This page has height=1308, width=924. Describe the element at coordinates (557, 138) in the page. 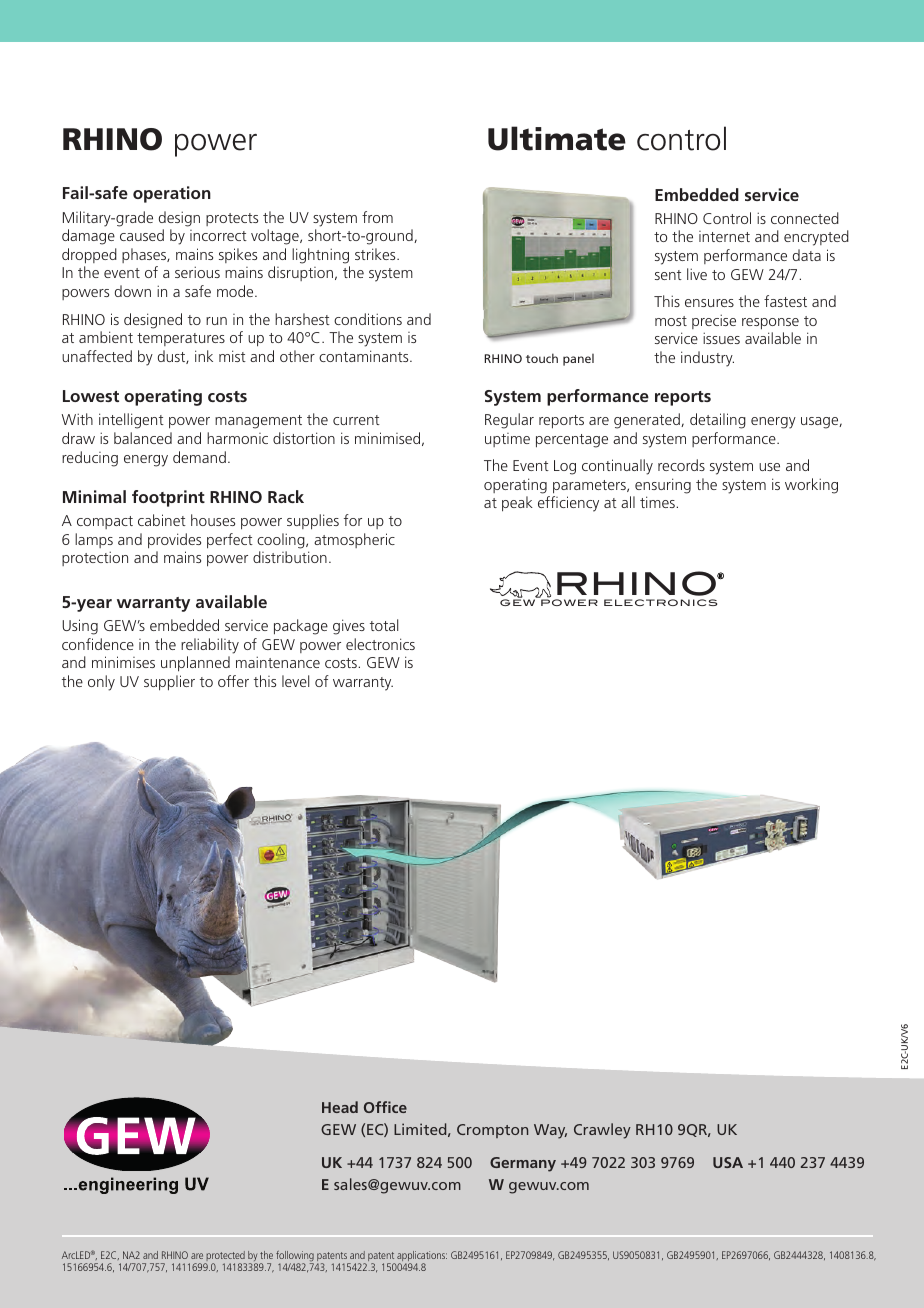

I see `Ultimate` at that location.
